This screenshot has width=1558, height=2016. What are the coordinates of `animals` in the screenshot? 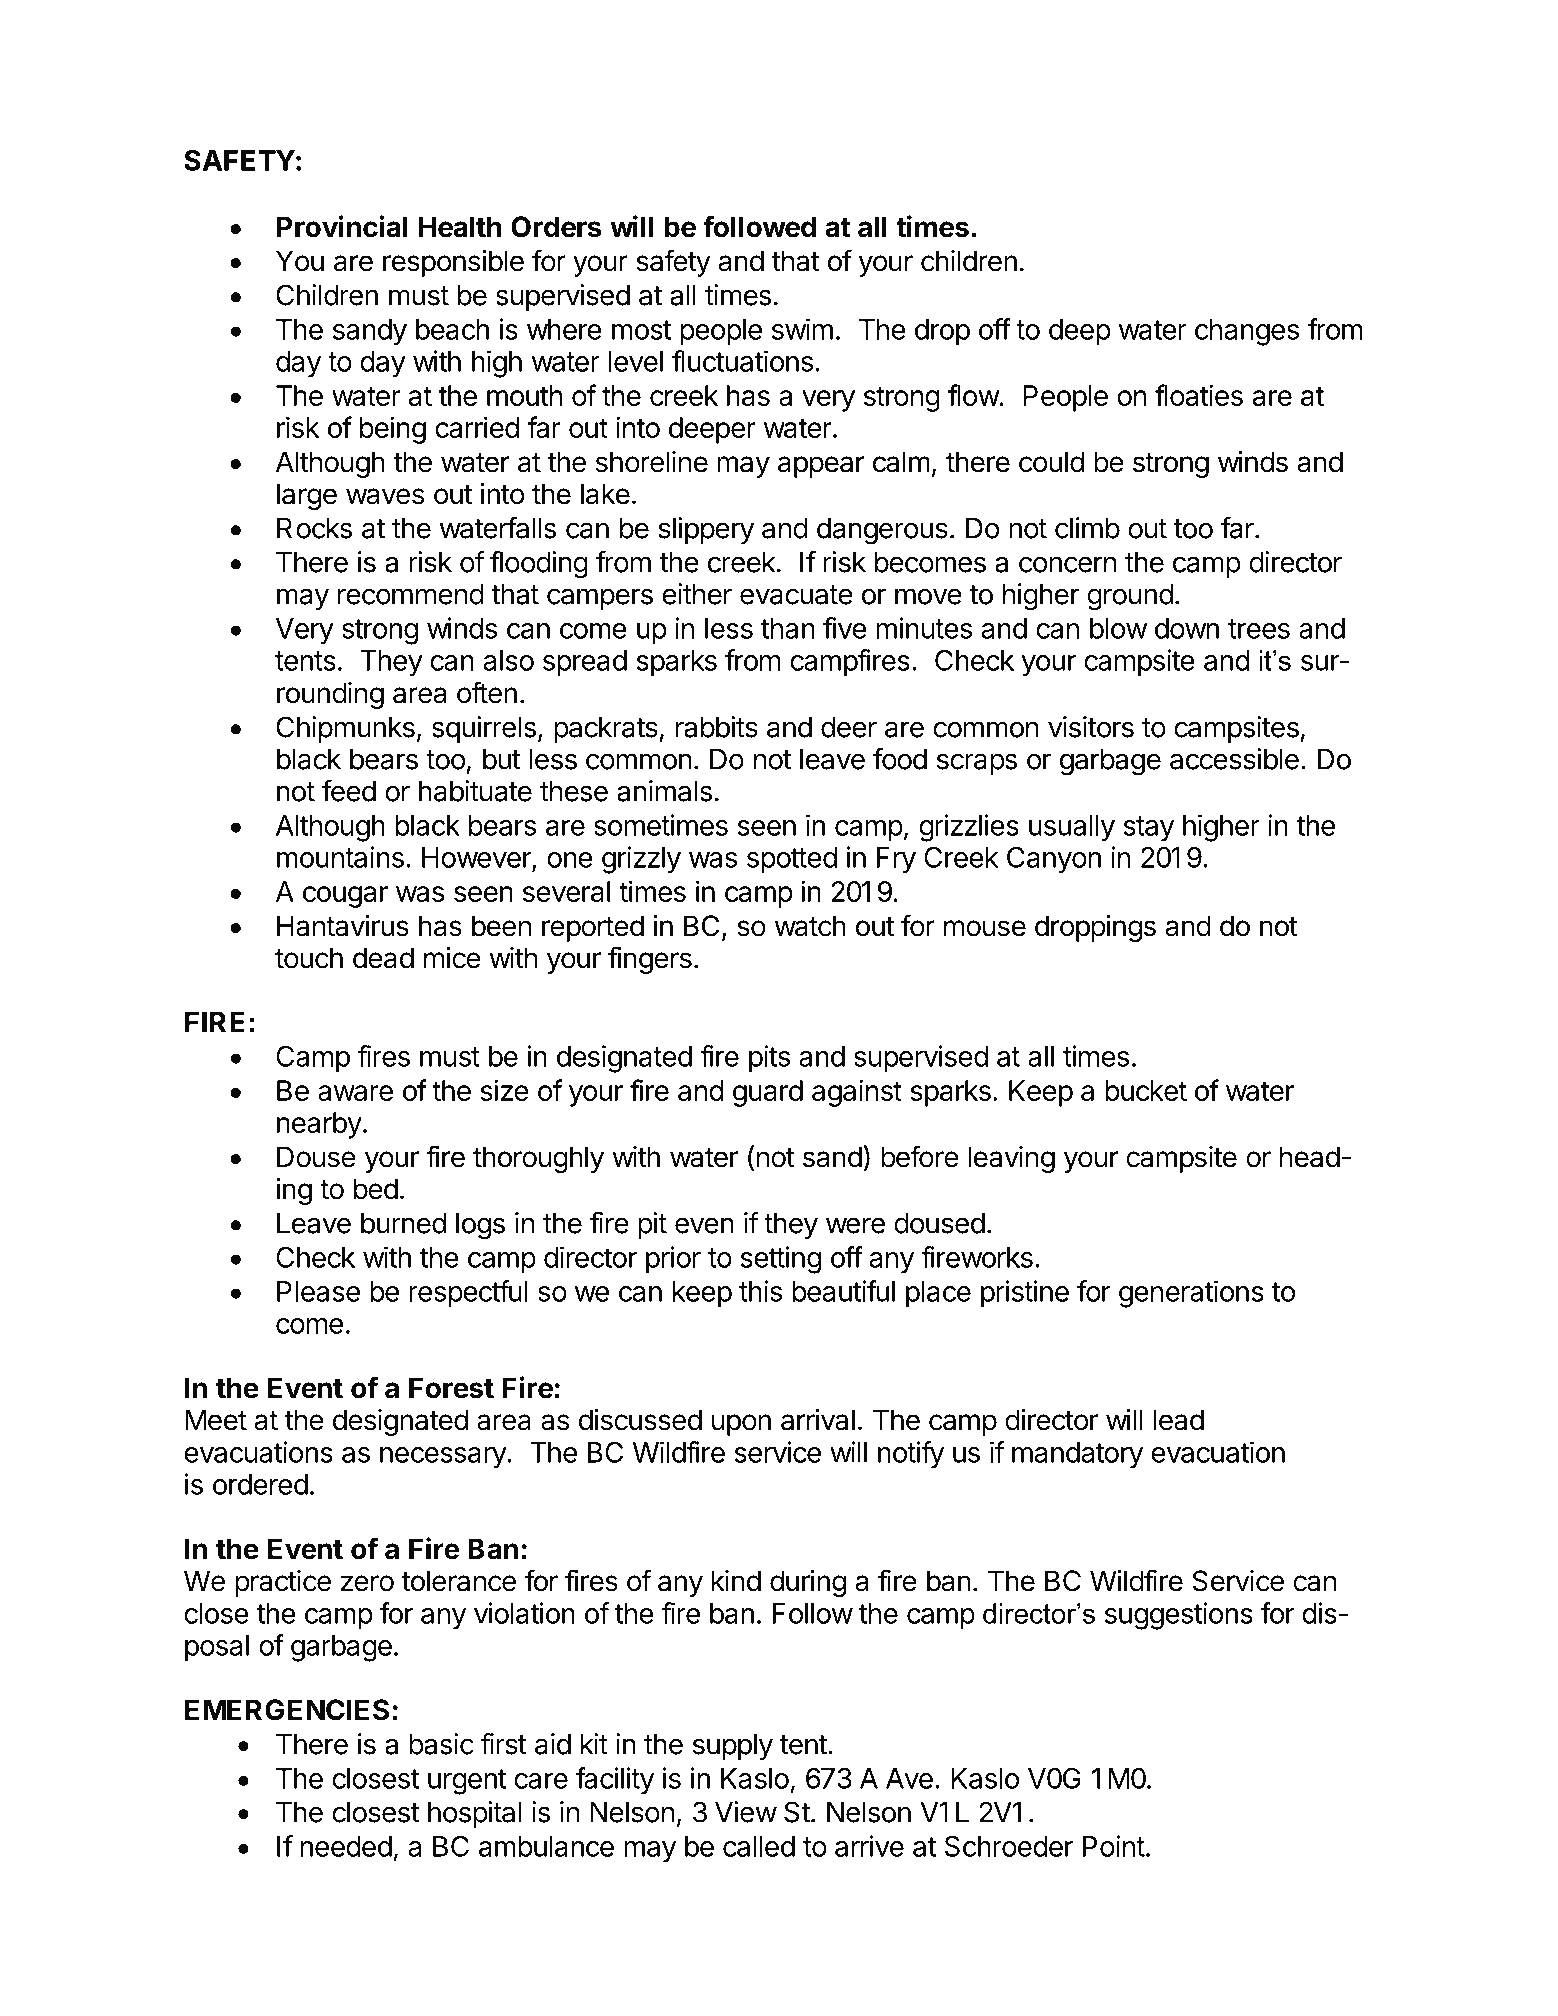 It's located at (664, 791).
